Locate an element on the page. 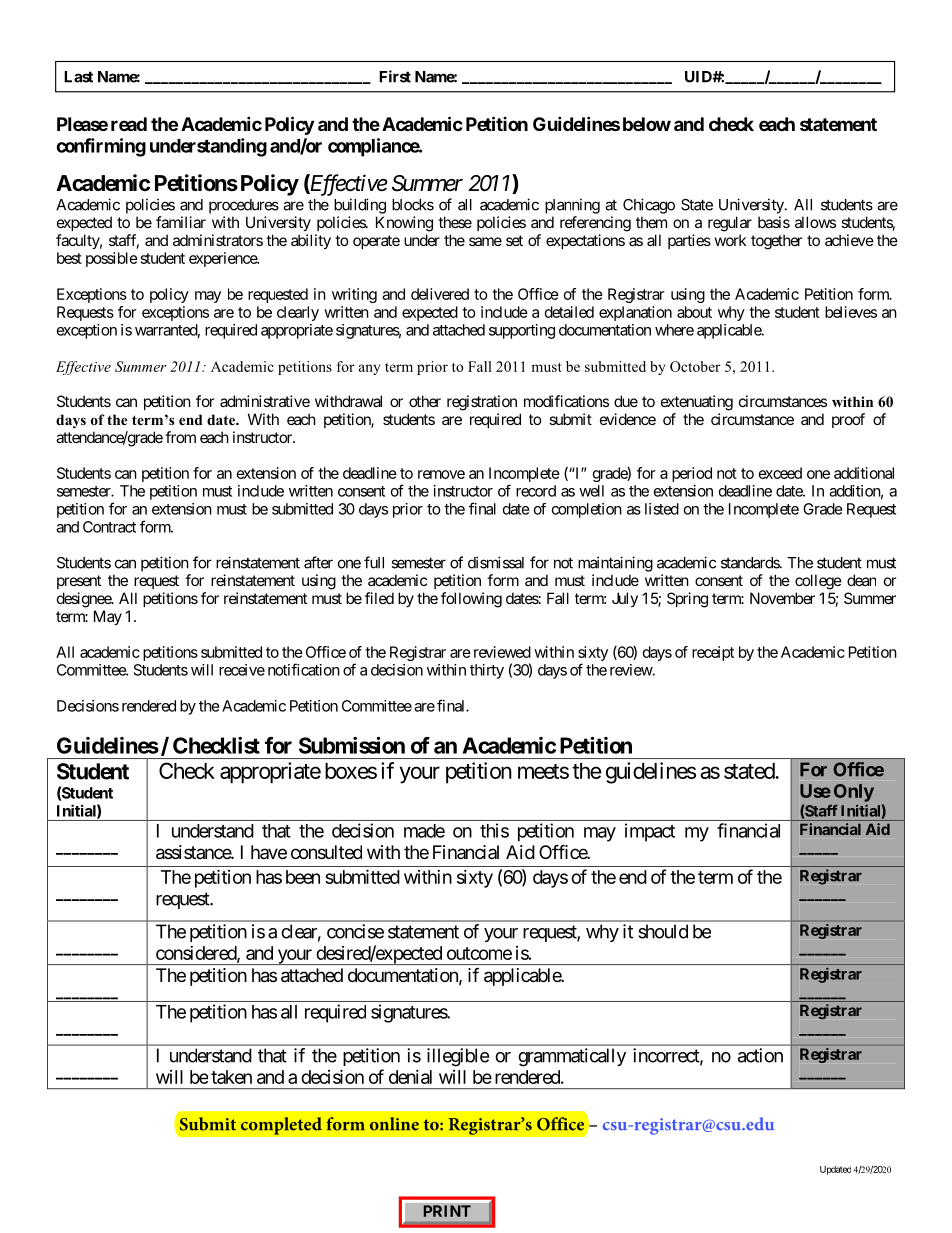  registration is located at coordinates (482, 403).
